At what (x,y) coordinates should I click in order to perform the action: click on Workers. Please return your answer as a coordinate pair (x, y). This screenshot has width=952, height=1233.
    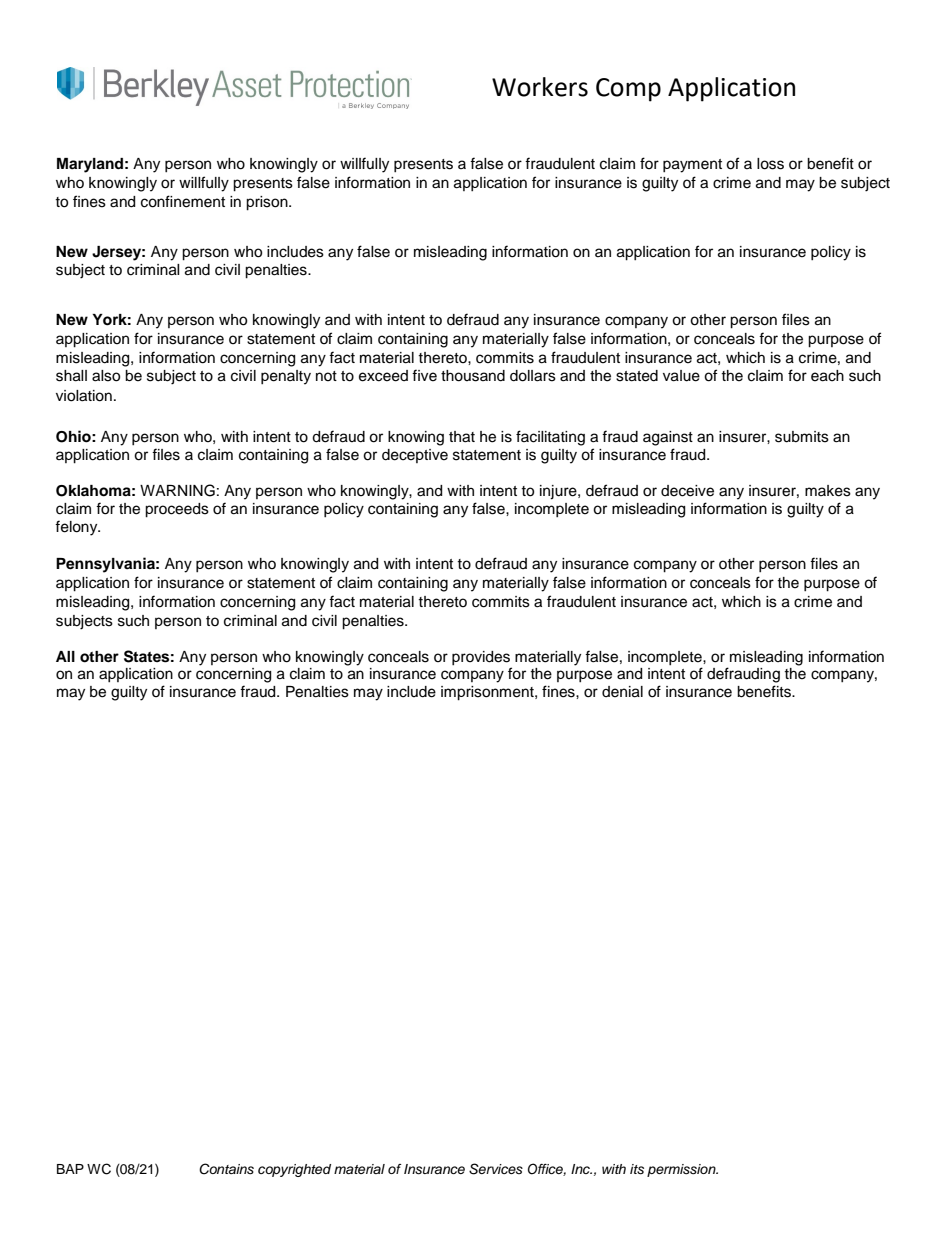
    Looking at the image, I should click on (540, 87).
